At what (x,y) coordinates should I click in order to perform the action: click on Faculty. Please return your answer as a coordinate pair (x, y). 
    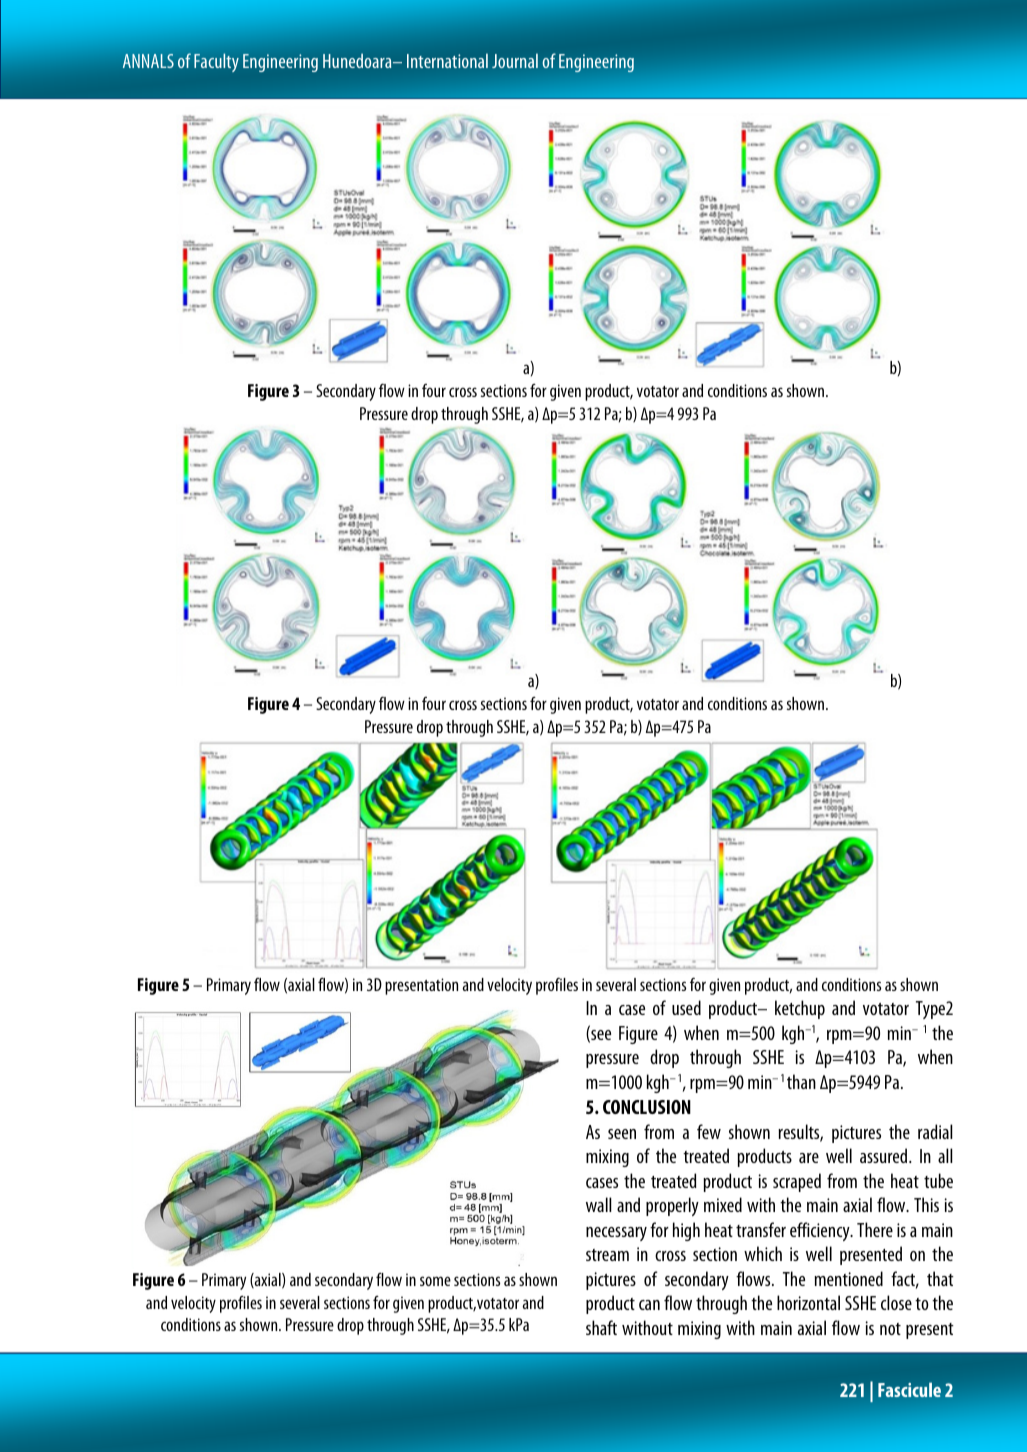
    Looking at the image, I should click on (216, 62).
